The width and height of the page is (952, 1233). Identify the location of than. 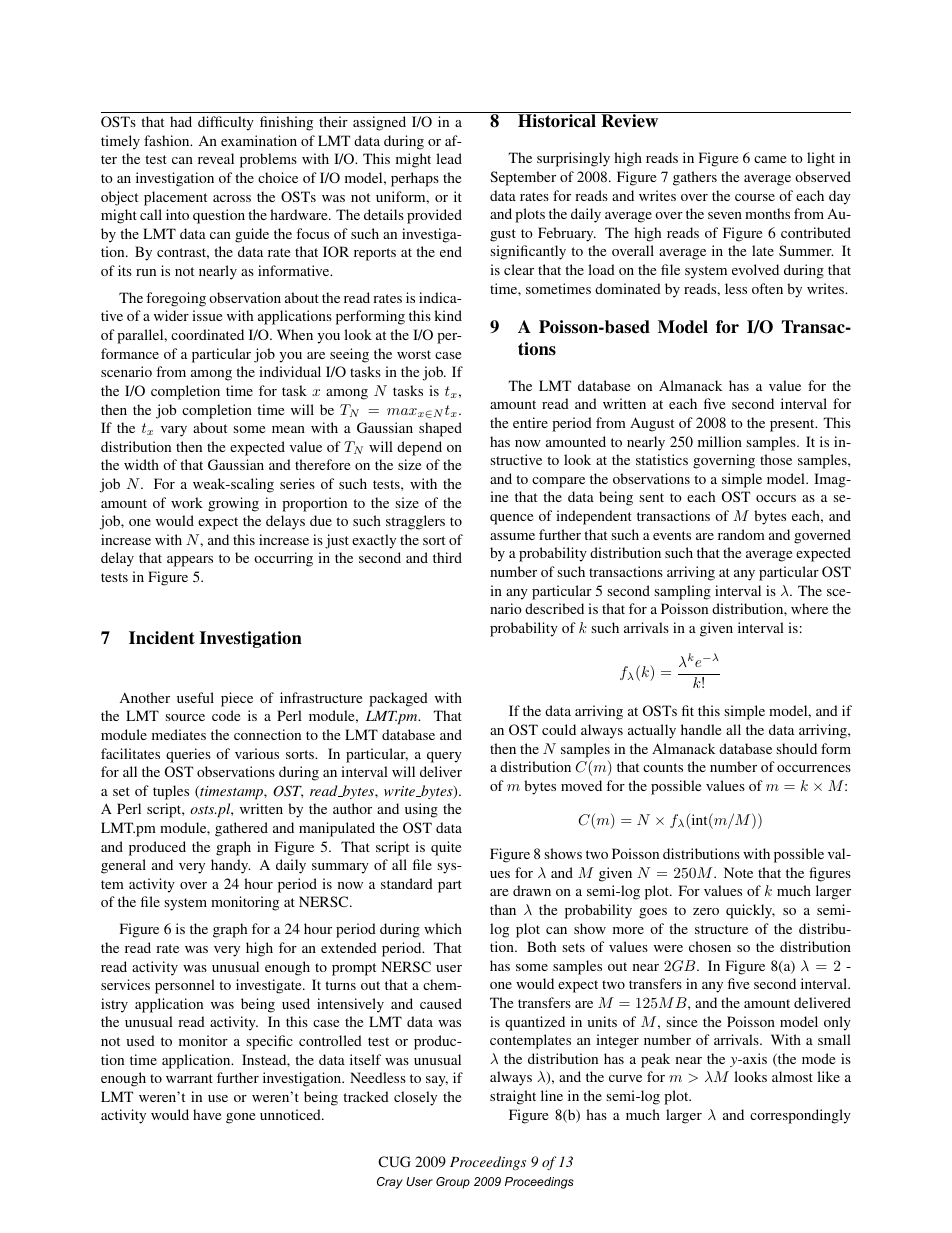
(503, 909).
